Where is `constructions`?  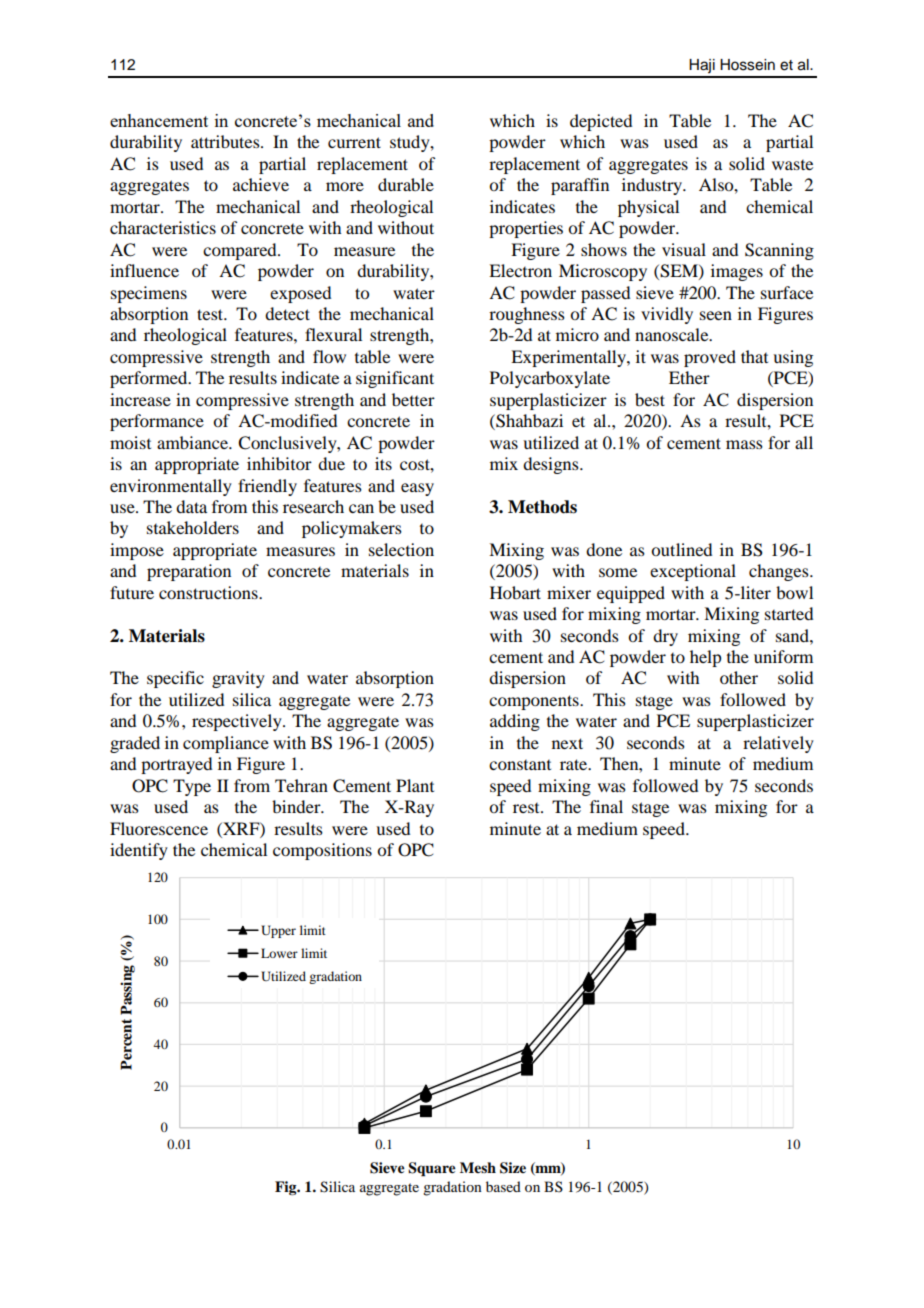
constructions is located at coordinates (209, 592).
